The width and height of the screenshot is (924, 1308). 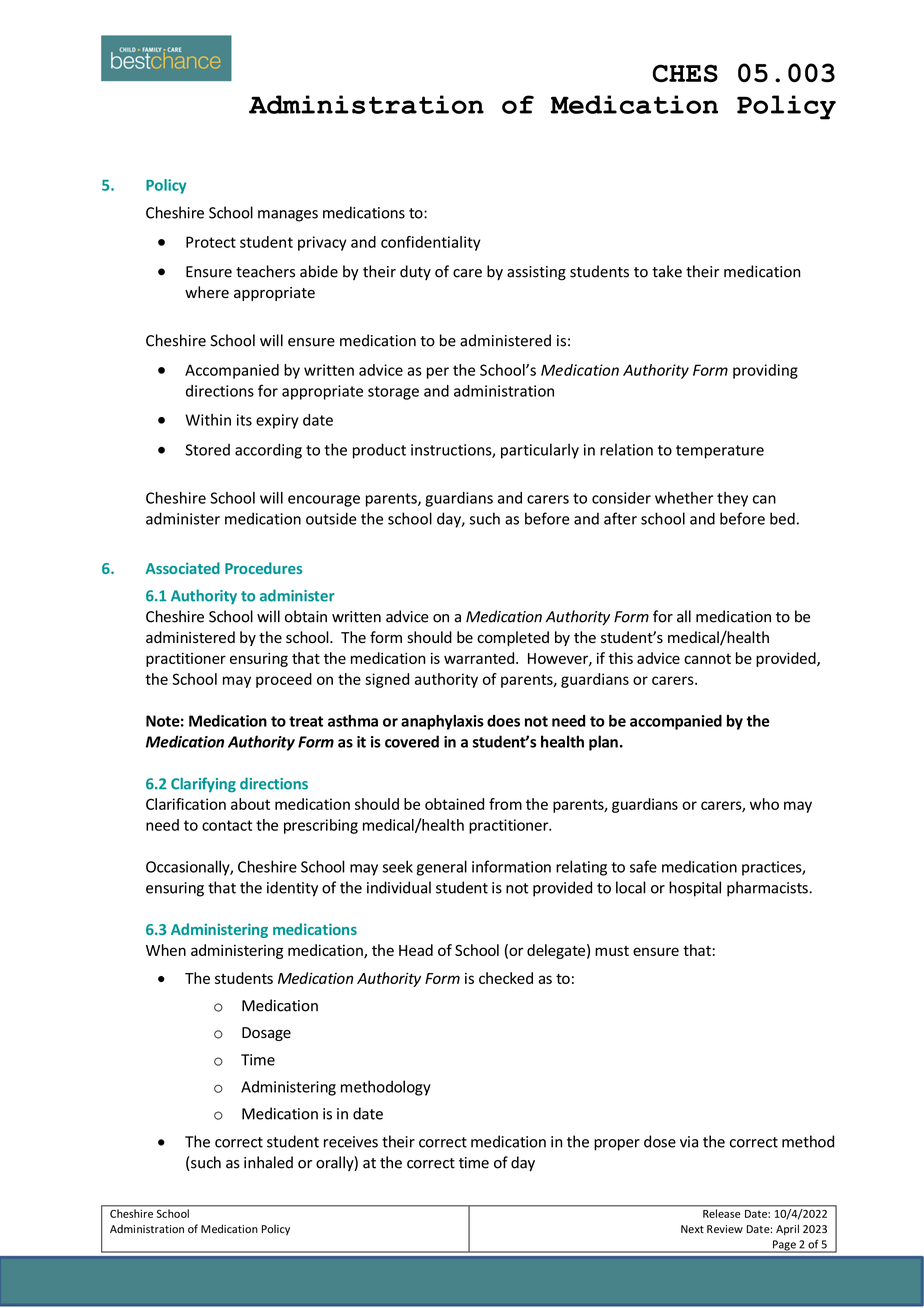 What do you see at coordinates (513, 638) in the screenshot?
I see `completed` at bounding box center [513, 638].
